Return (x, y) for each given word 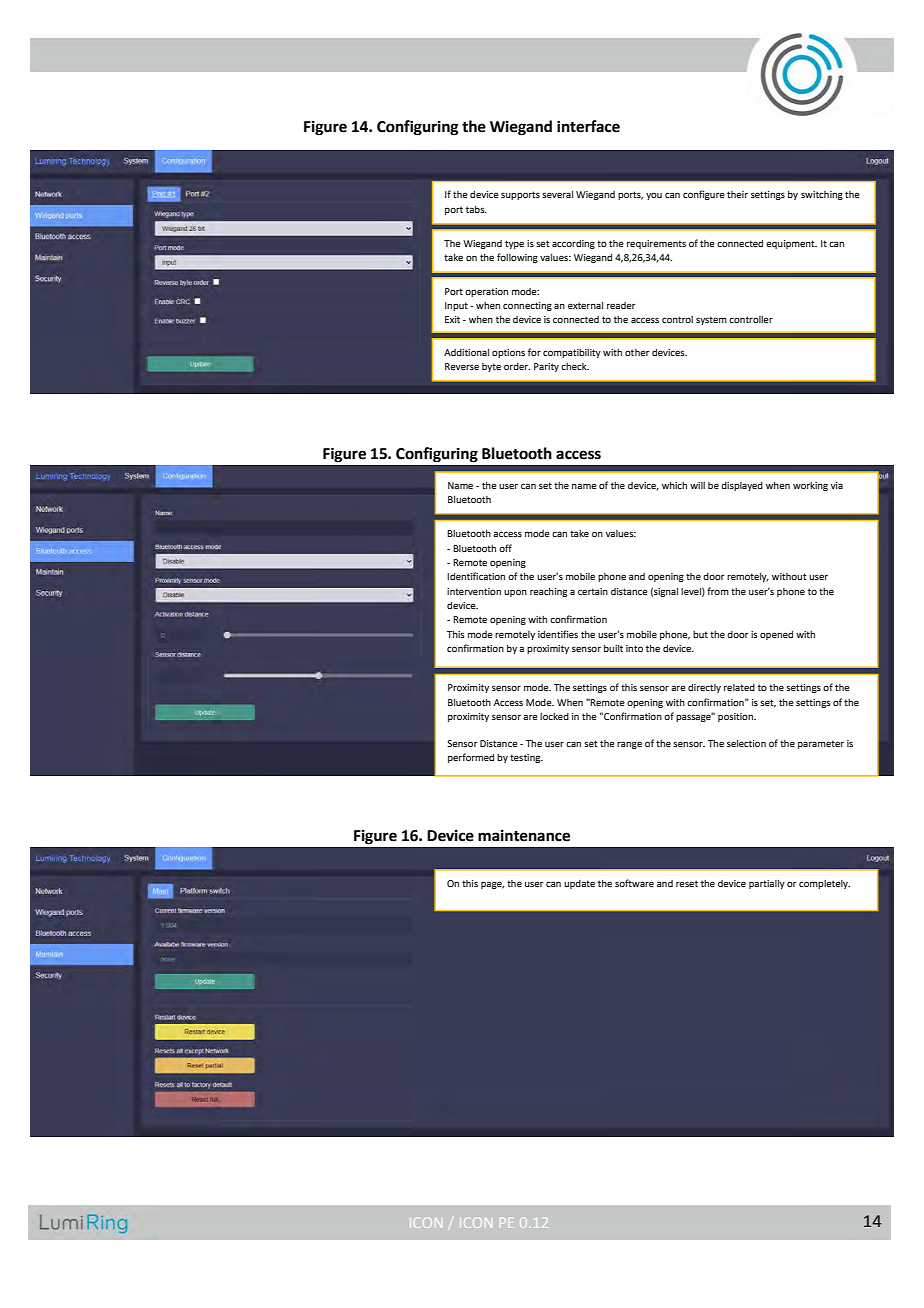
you (654, 196)
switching (822, 195)
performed (471, 758)
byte (491, 367)
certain (593, 591)
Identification (476, 576)
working (810, 486)
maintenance (524, 835)
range (629, 745)
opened (776, 635)
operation (486, 292)
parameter (821, 744)
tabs (476, 209)
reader (621, 305)
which (674, 485)
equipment (791, 244)
